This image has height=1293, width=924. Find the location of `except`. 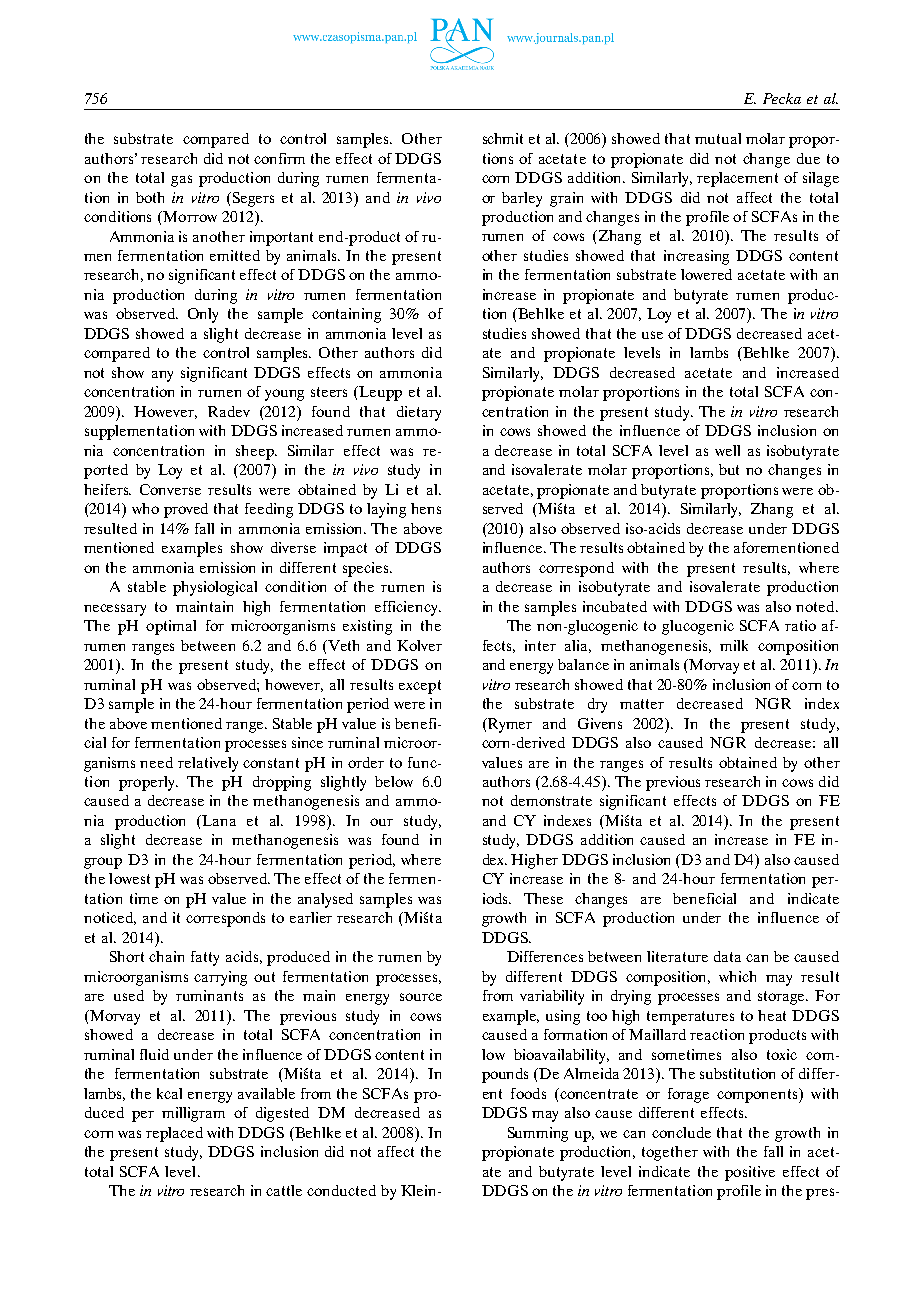

except is located at coordinates (420, 687).
